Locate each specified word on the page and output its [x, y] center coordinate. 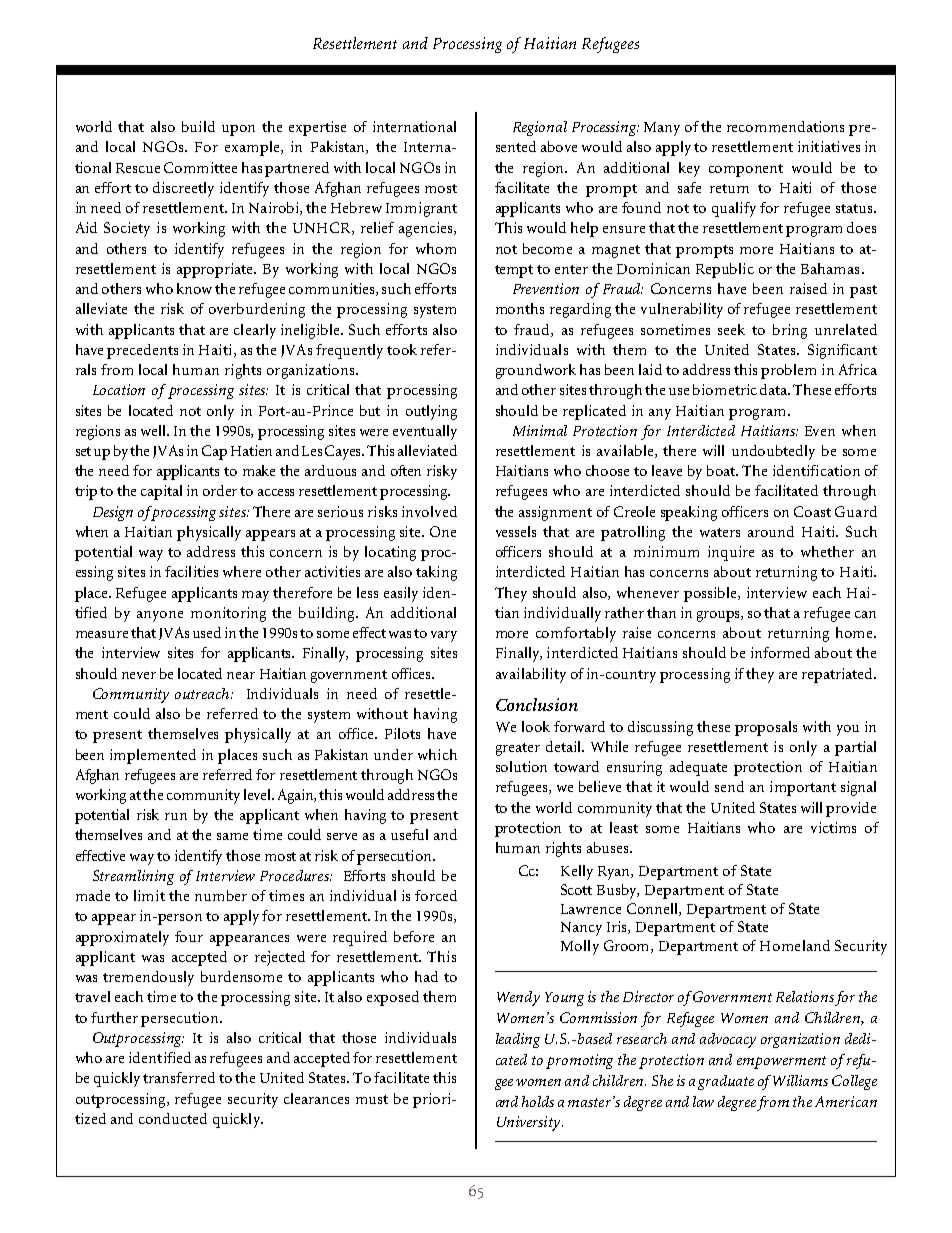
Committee [200, 167]
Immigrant [421, 209]
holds [538, 1101]
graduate [726, 1082]
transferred [179, 1077]
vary [444, 636]
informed [780, 652]
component [746, 170]
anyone [160, 616]
